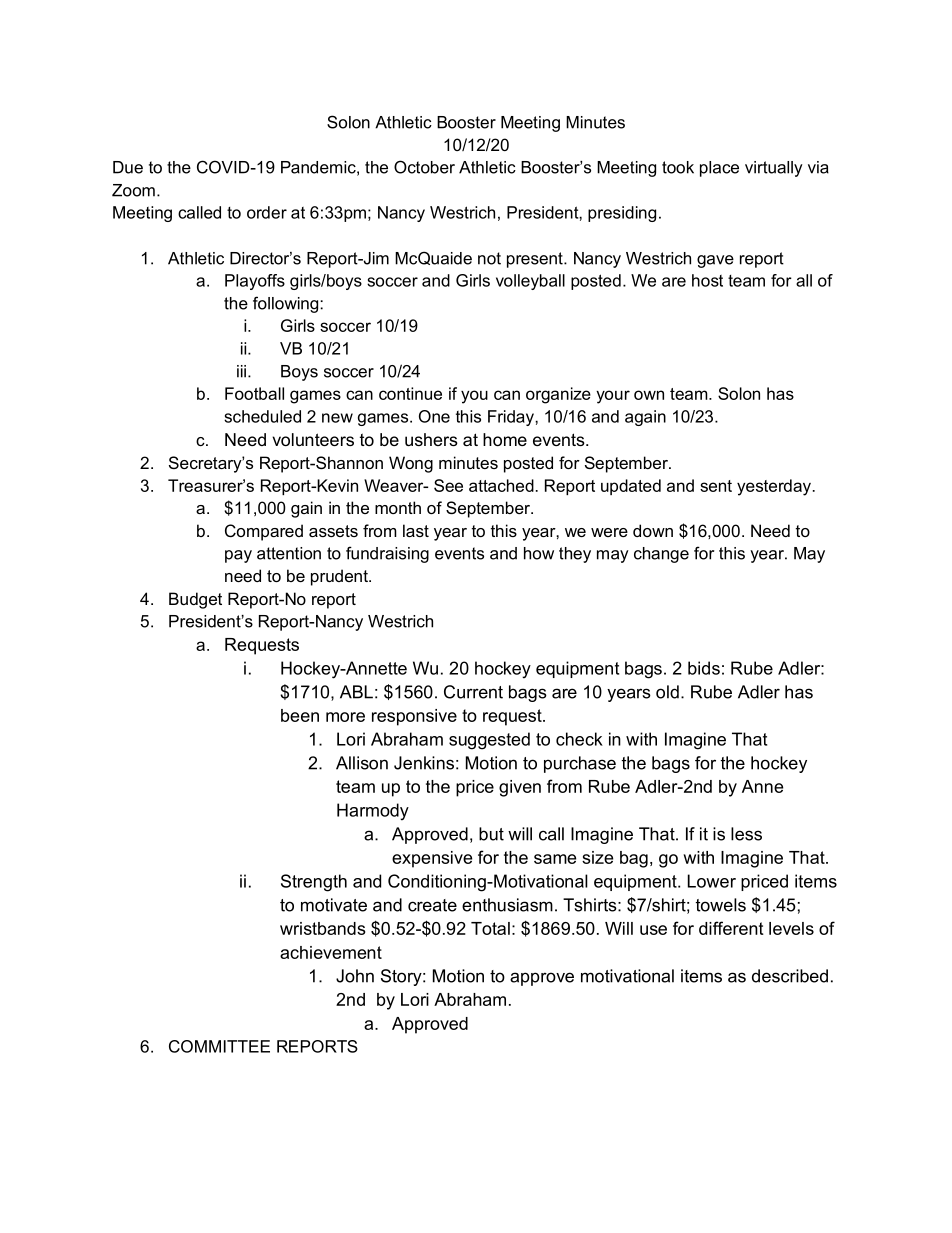 The width and height of the screenshot is (952, 1233). Describe the element at coordinates (719, 169) in the screenshot. I see `place` at that location.
